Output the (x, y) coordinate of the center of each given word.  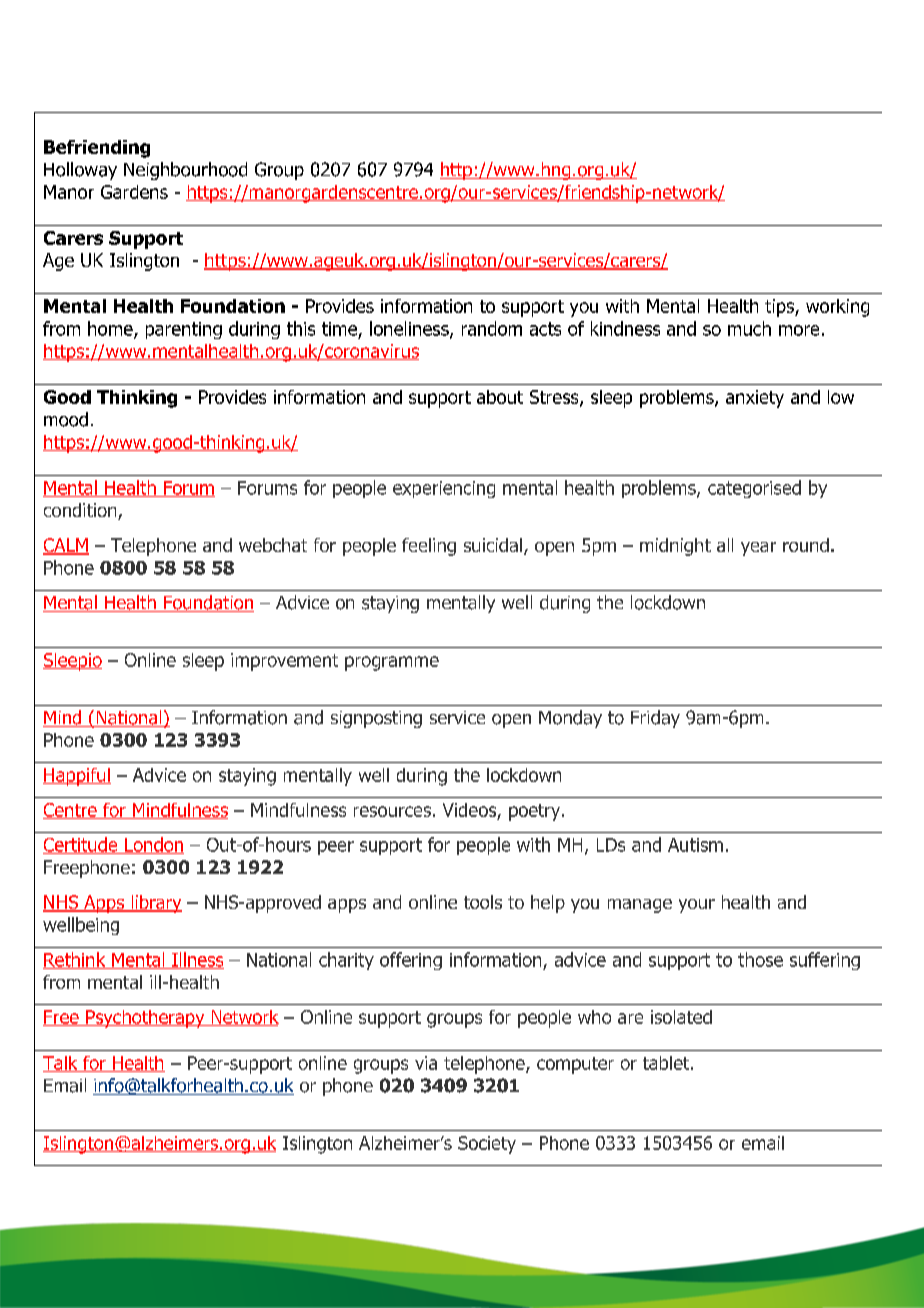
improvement (284, 662)
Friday (655, 719)
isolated (681, 1017)
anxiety (755, 399)
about (500, 397)
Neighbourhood (185, 171)
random (492, 328)
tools (483, 902)
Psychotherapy (145, 1019)
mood (66, 419)
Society (487, 1145)
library (155, 904)
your (697, 906)
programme (392, 663)
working (837, 308)
